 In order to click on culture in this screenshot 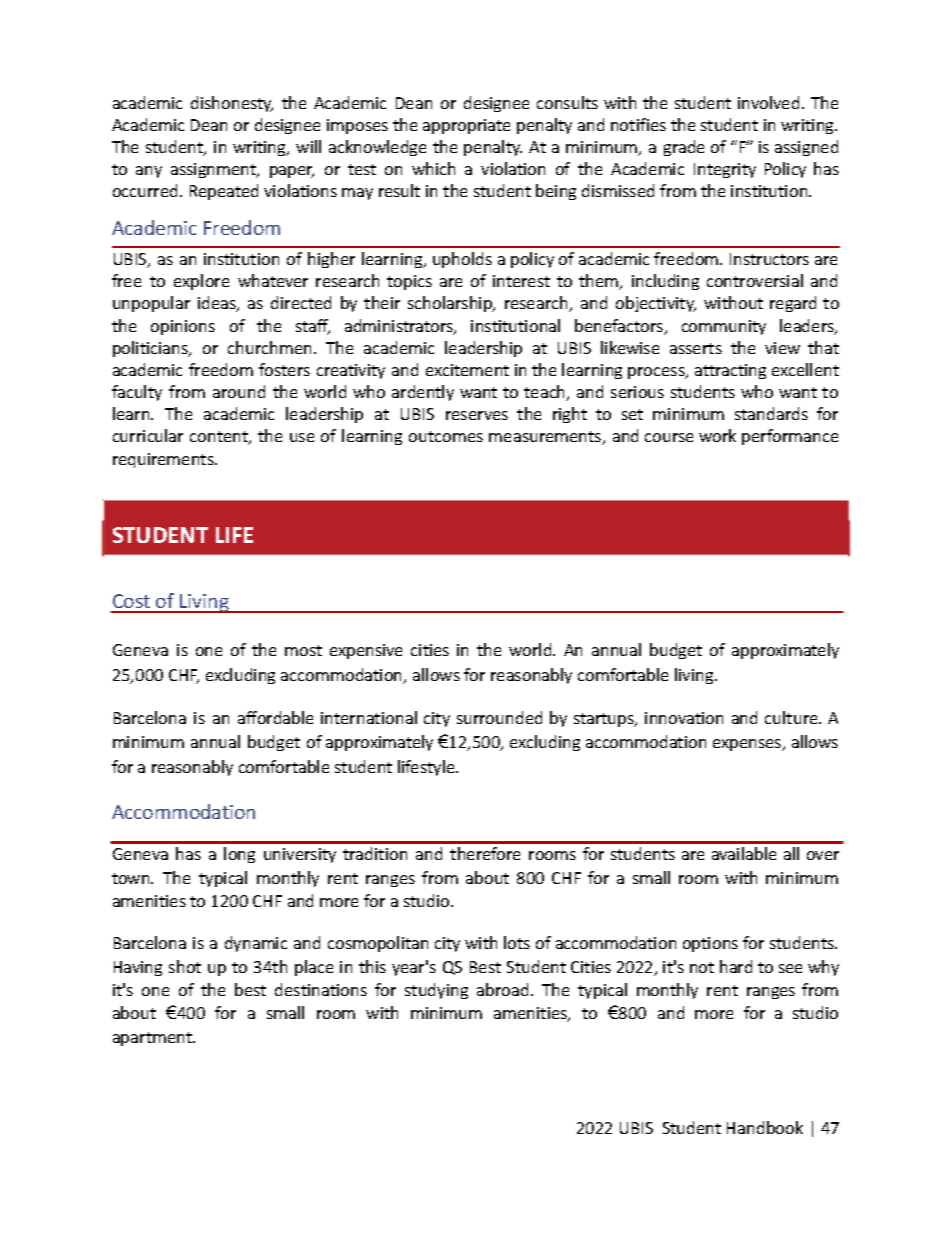, I will do `click(792, 717)`.
